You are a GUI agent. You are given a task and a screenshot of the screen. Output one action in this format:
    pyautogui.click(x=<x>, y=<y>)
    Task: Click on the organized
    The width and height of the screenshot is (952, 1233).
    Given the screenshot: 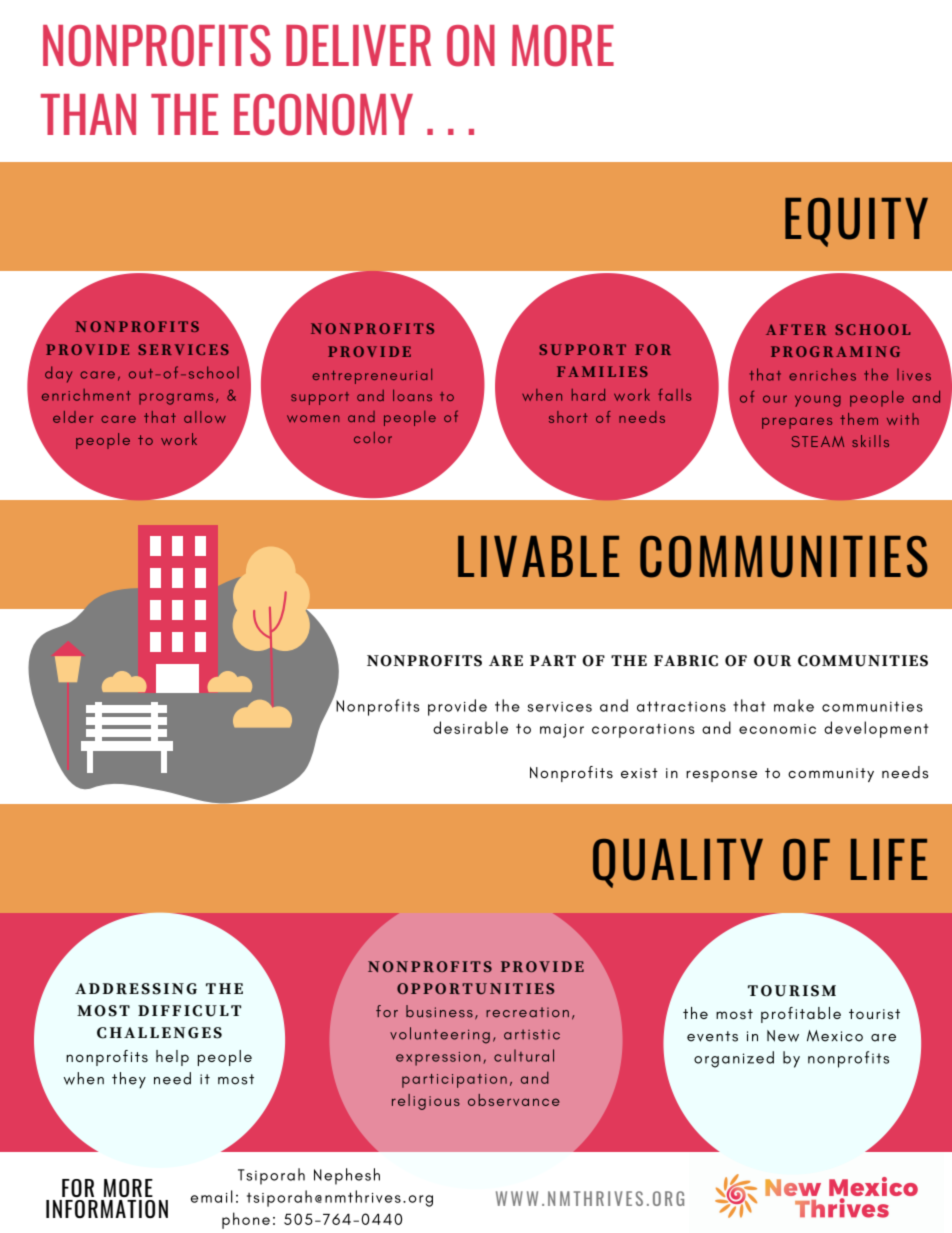 What is the action you would take?
    pyautogui.click(x=734, y=1059)
